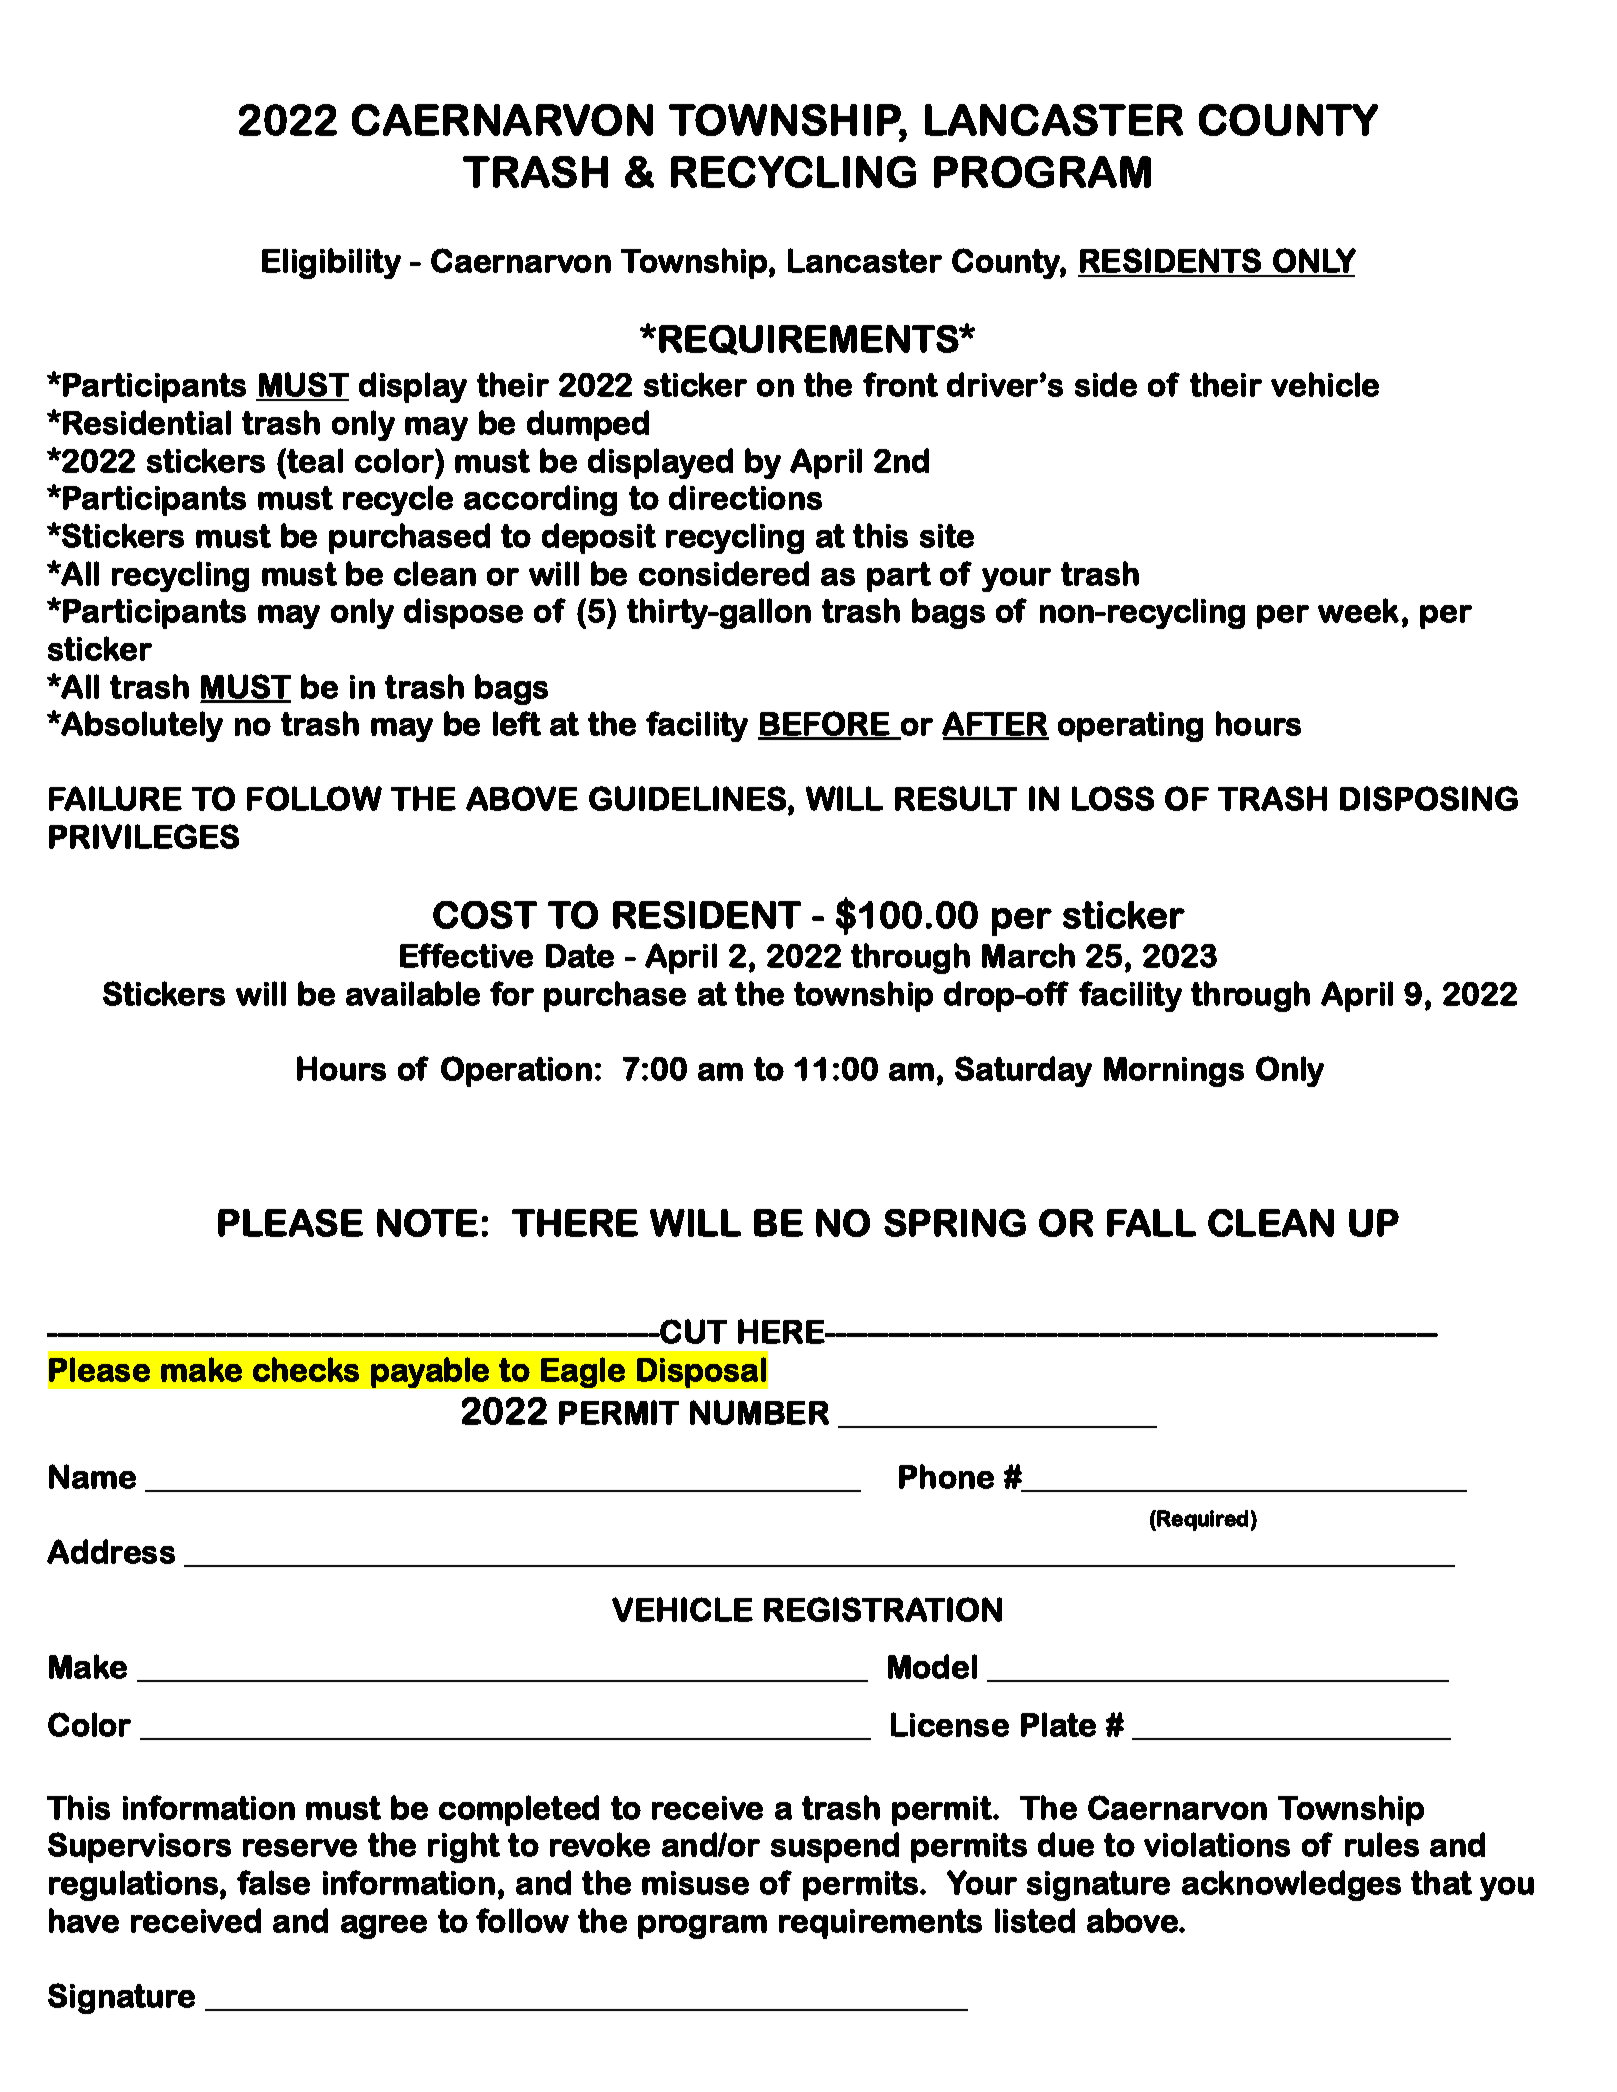  What do you see at coordinates (331, 263) in the document?
I see `Eligibility` at bounding box center [331, 263].
